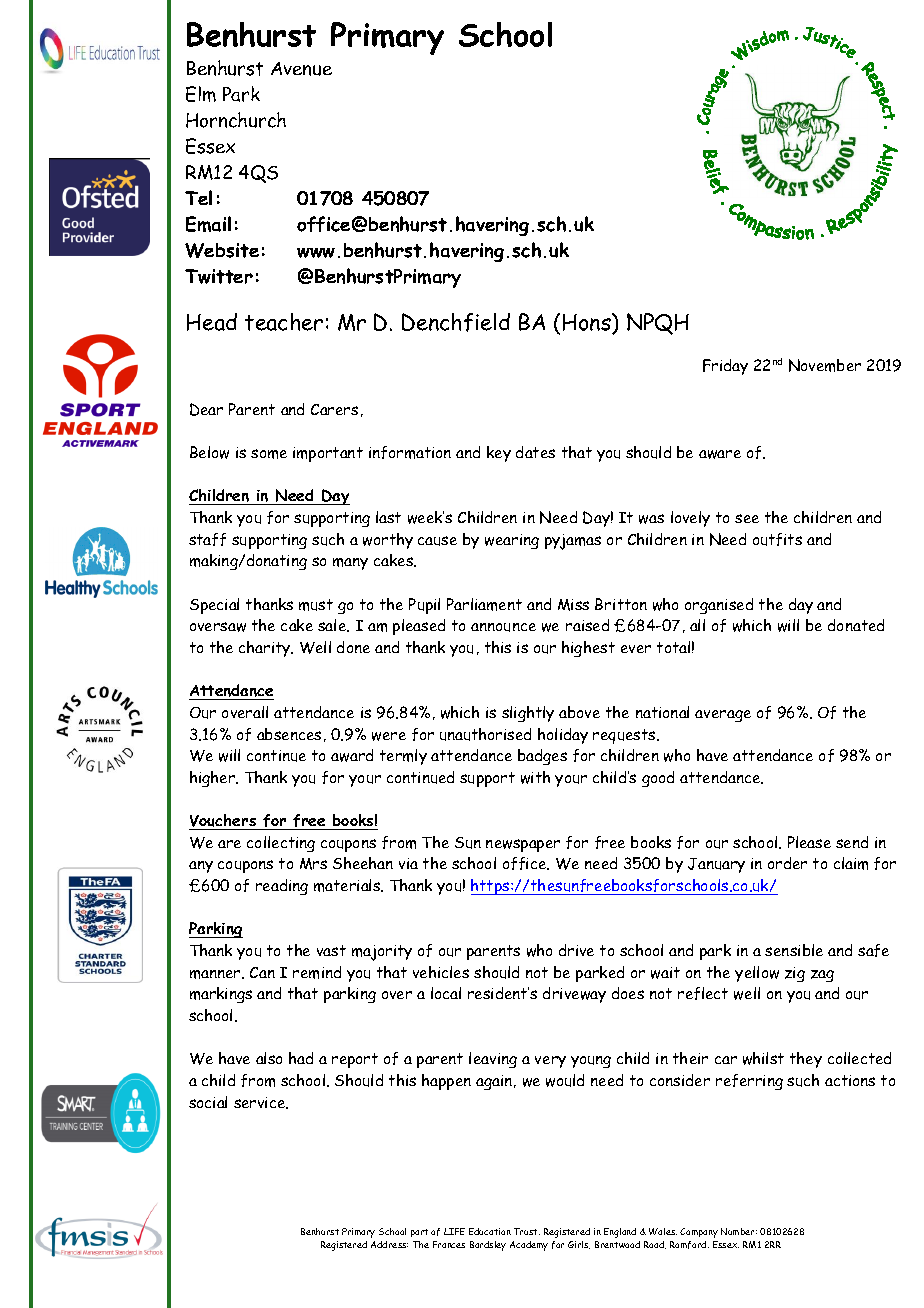  I want to click on Company, so click(699, 1233).
